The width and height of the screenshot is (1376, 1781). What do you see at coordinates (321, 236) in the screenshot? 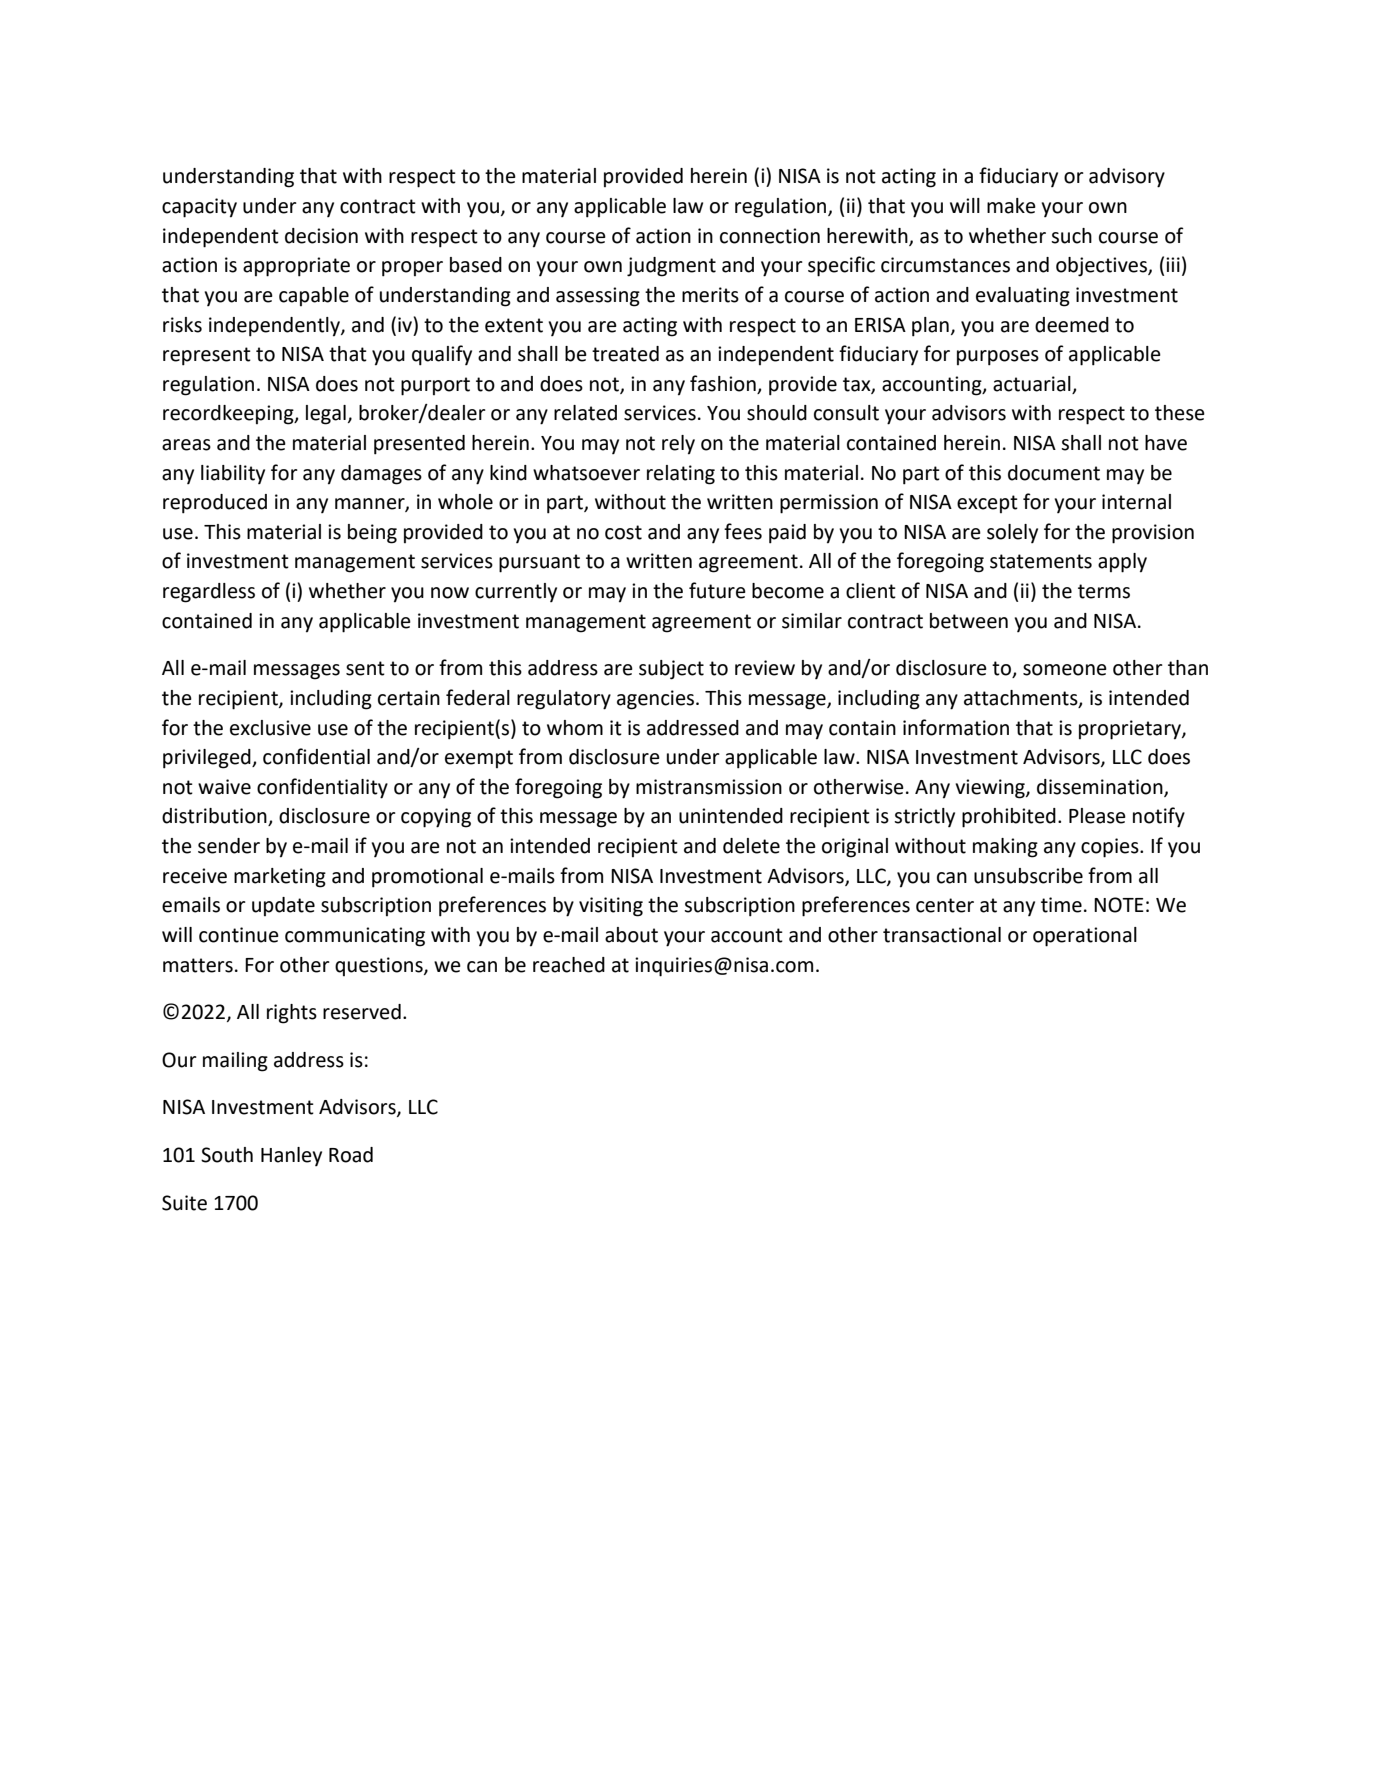
I see `decision` at bounding box center [321, 236].
